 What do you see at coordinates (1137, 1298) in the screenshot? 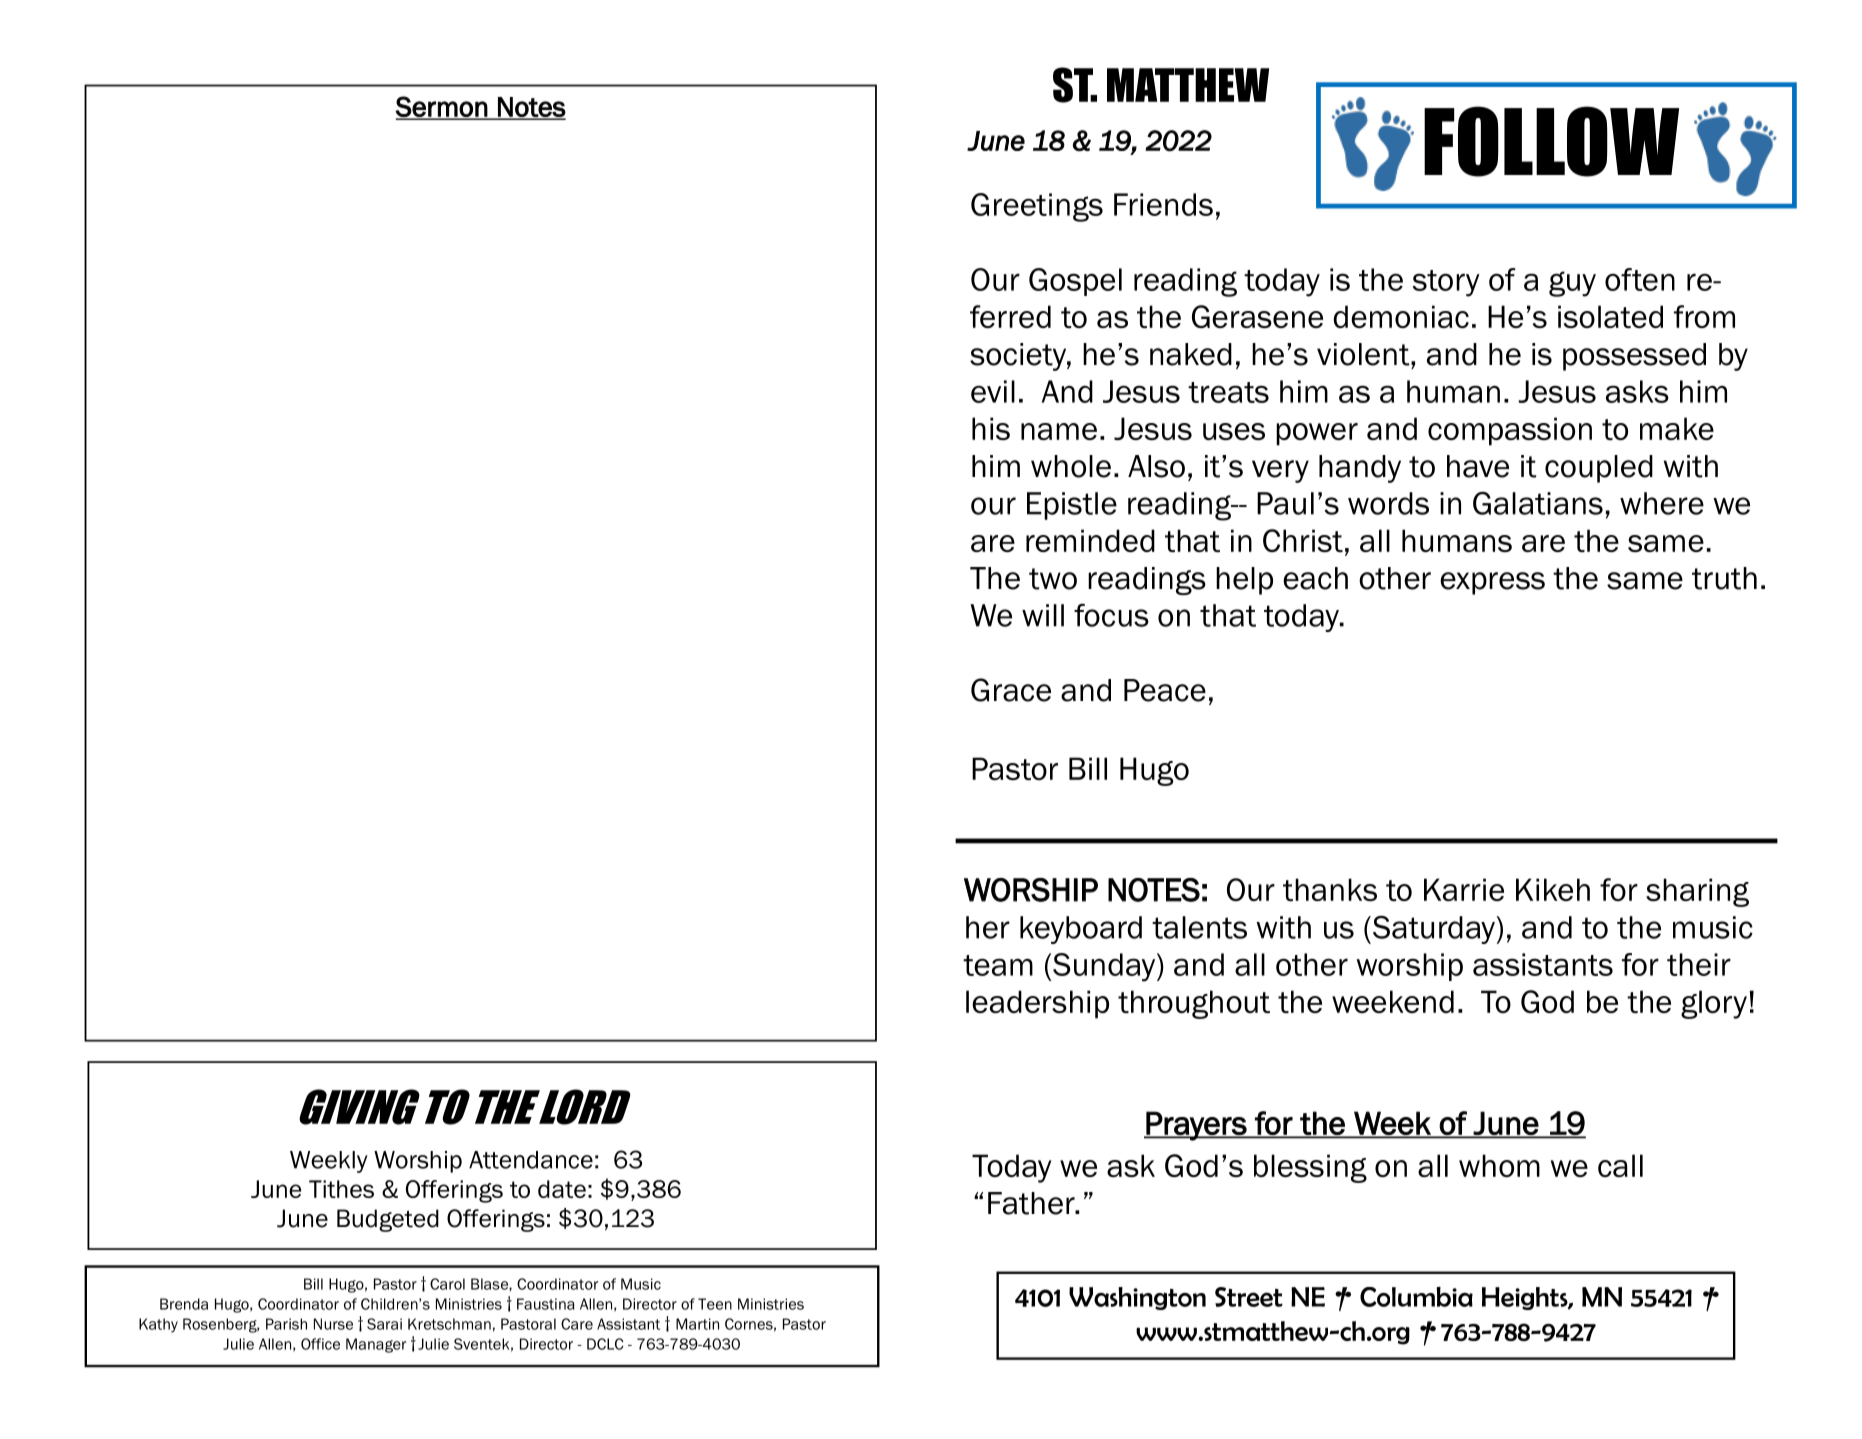
I see `Washington` at bounding box center [1137, 1298].
